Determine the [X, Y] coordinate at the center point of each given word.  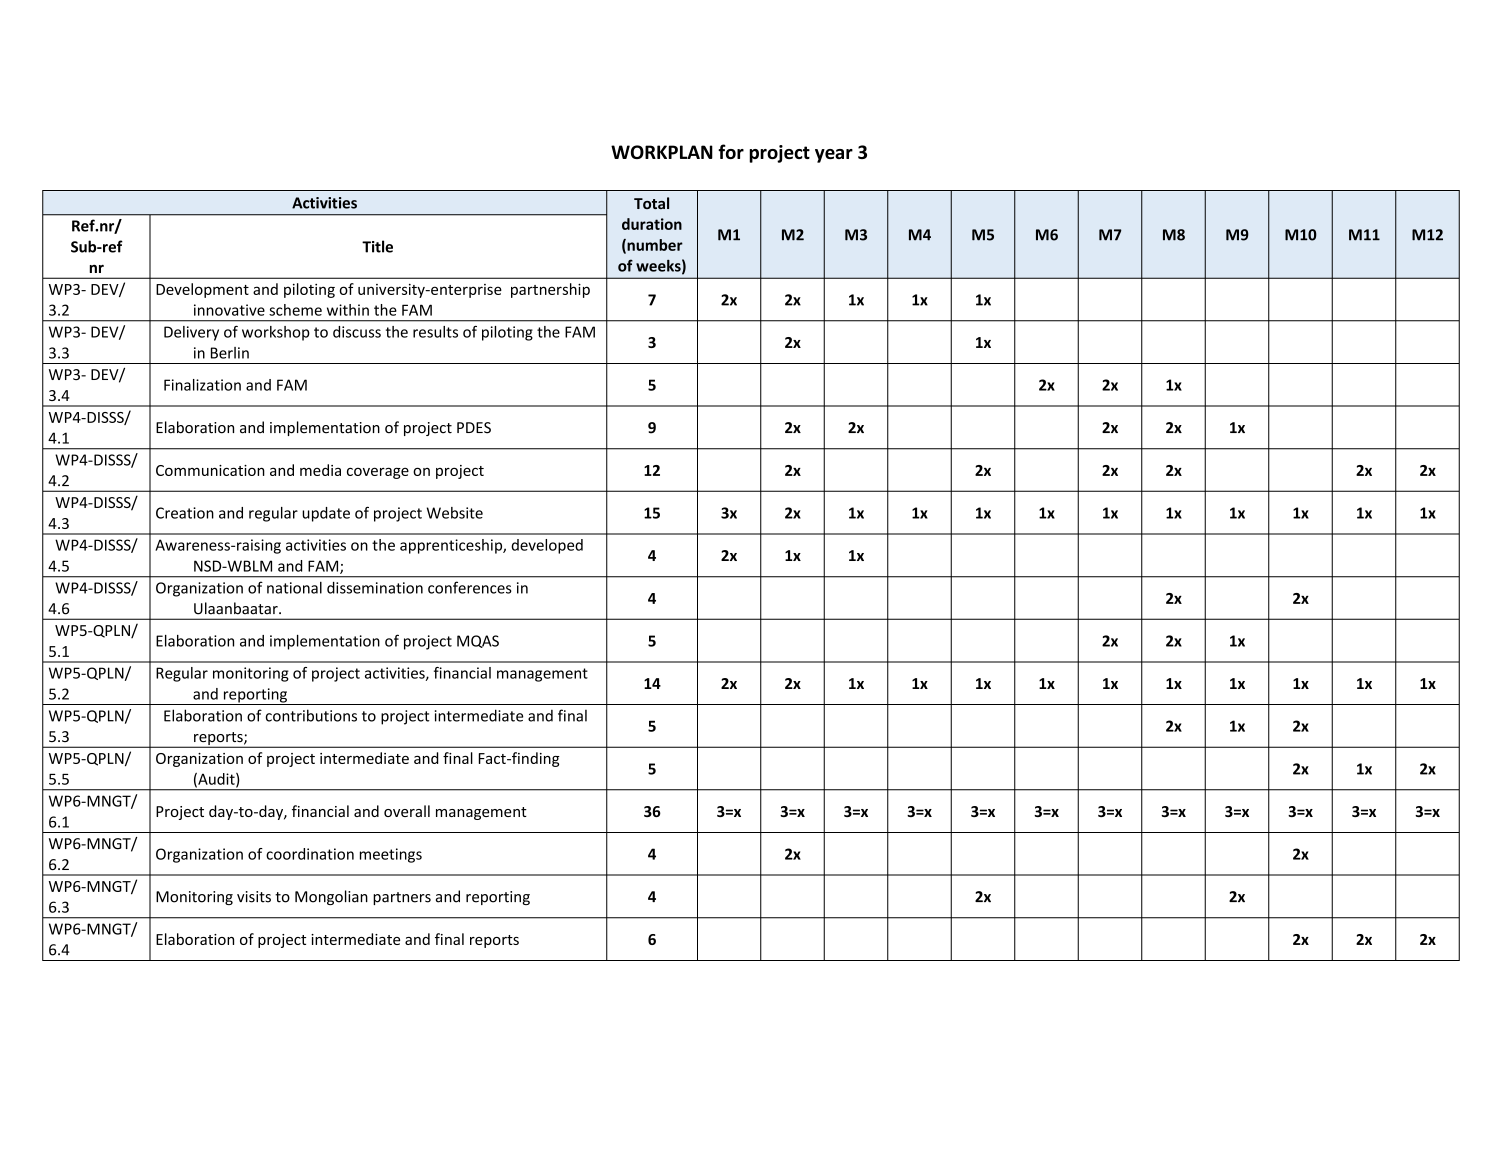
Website [455, 513]
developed [547, 546]
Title [377, 246]
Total [651, 203]
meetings [391, 855]
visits [254, 897]
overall [407, 811]
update [326, 514]
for [731, 151]
